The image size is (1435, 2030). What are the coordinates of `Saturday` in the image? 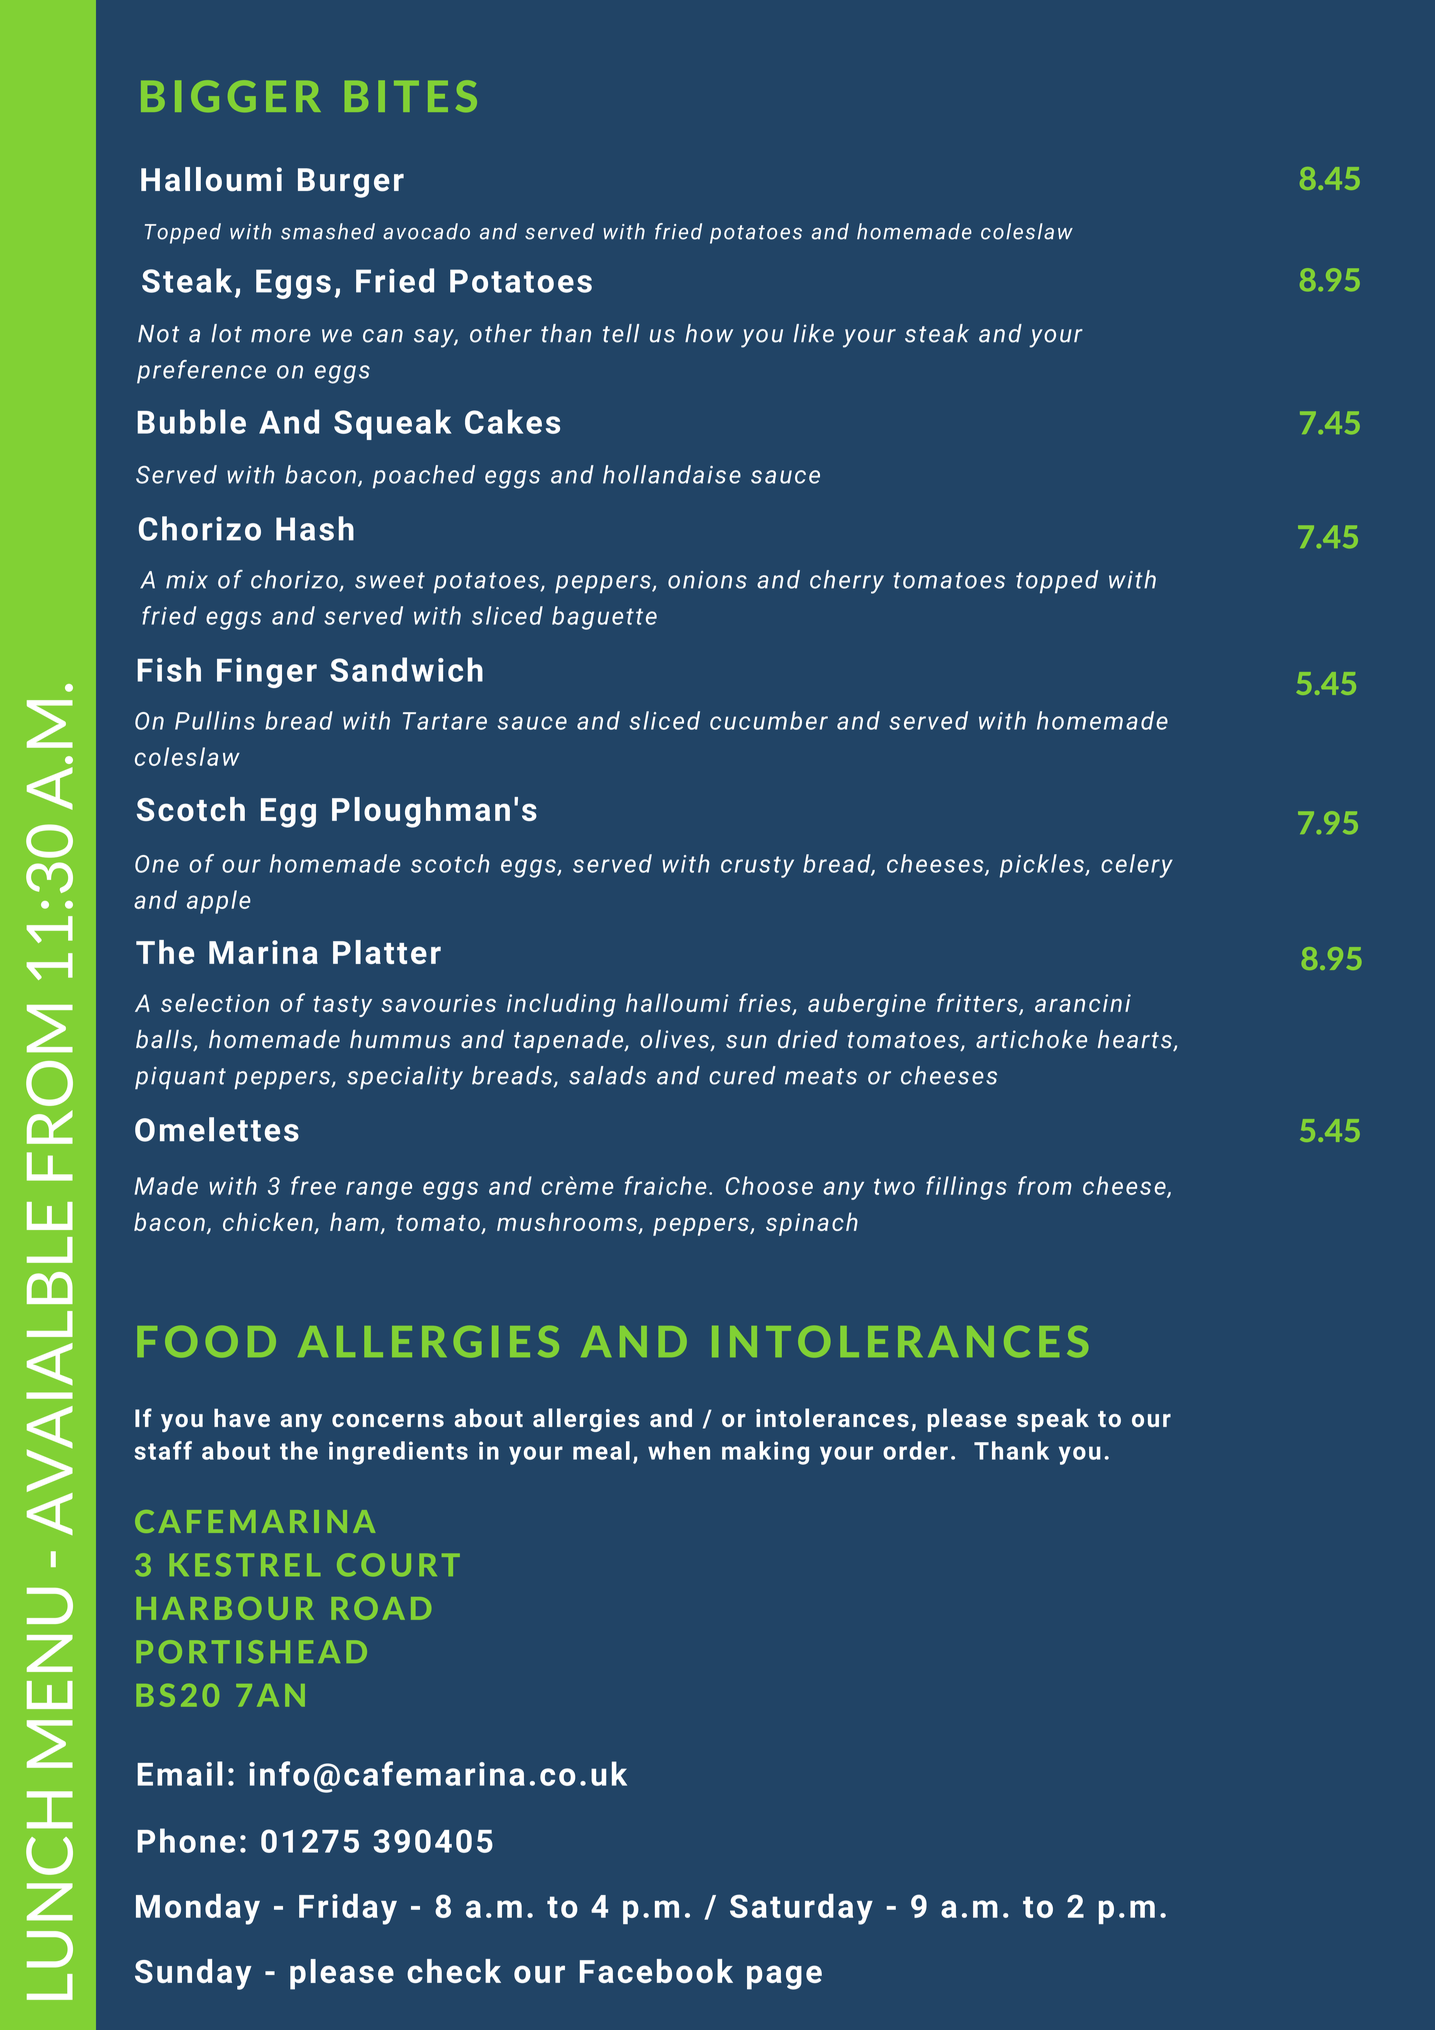 It's located at (801, 1909).
